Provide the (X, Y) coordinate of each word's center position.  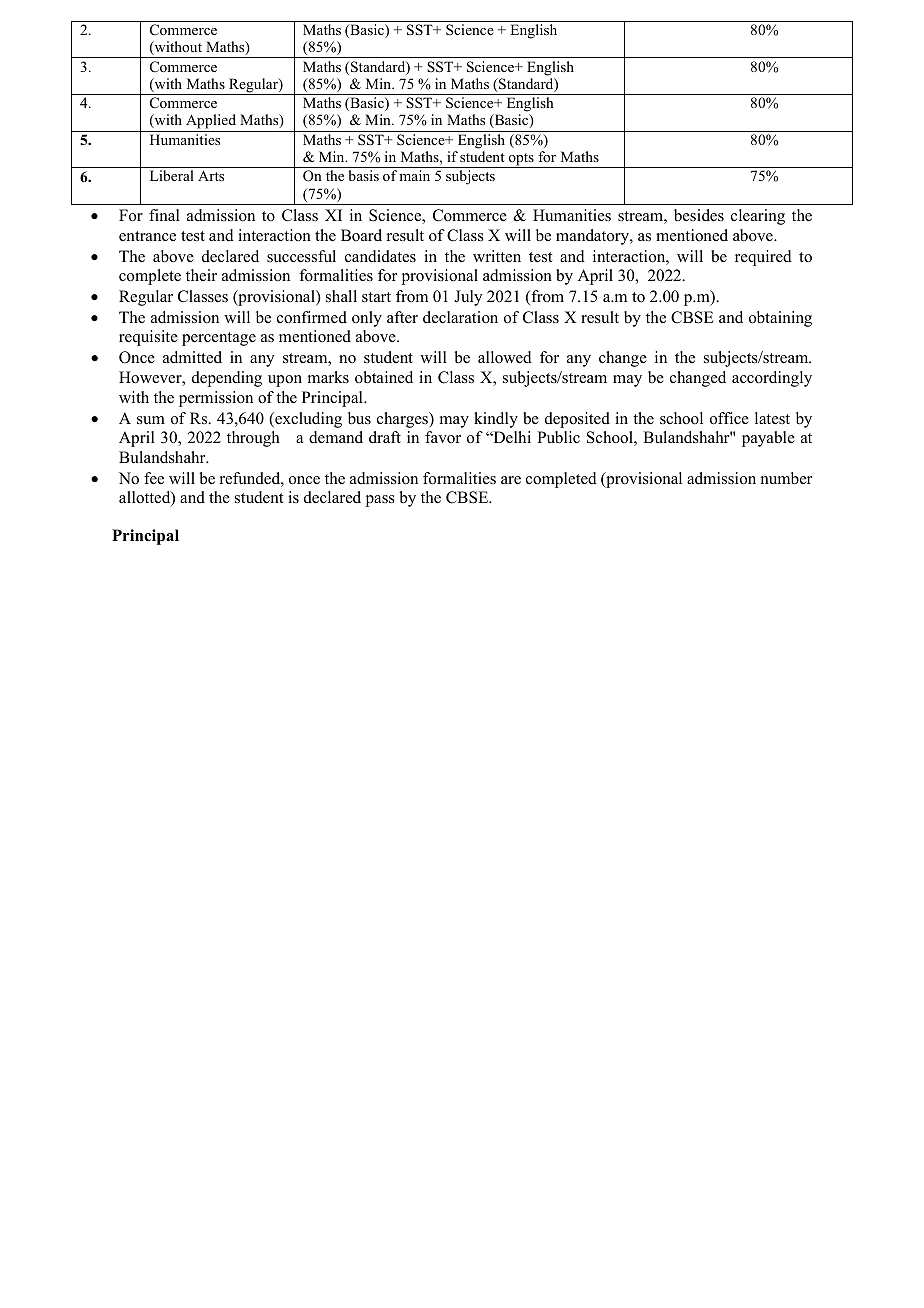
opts (521, 160)
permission (216, 399)
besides (699, 215)
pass (380, 501)
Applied (211, 121)
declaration (460, 317)
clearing (758, 217)
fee (154, 478)
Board (361, 235)
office (729, 418)
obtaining (780, 319)
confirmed (312, 317)
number (786, 478)
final (164, 215)
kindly (496, 420)
